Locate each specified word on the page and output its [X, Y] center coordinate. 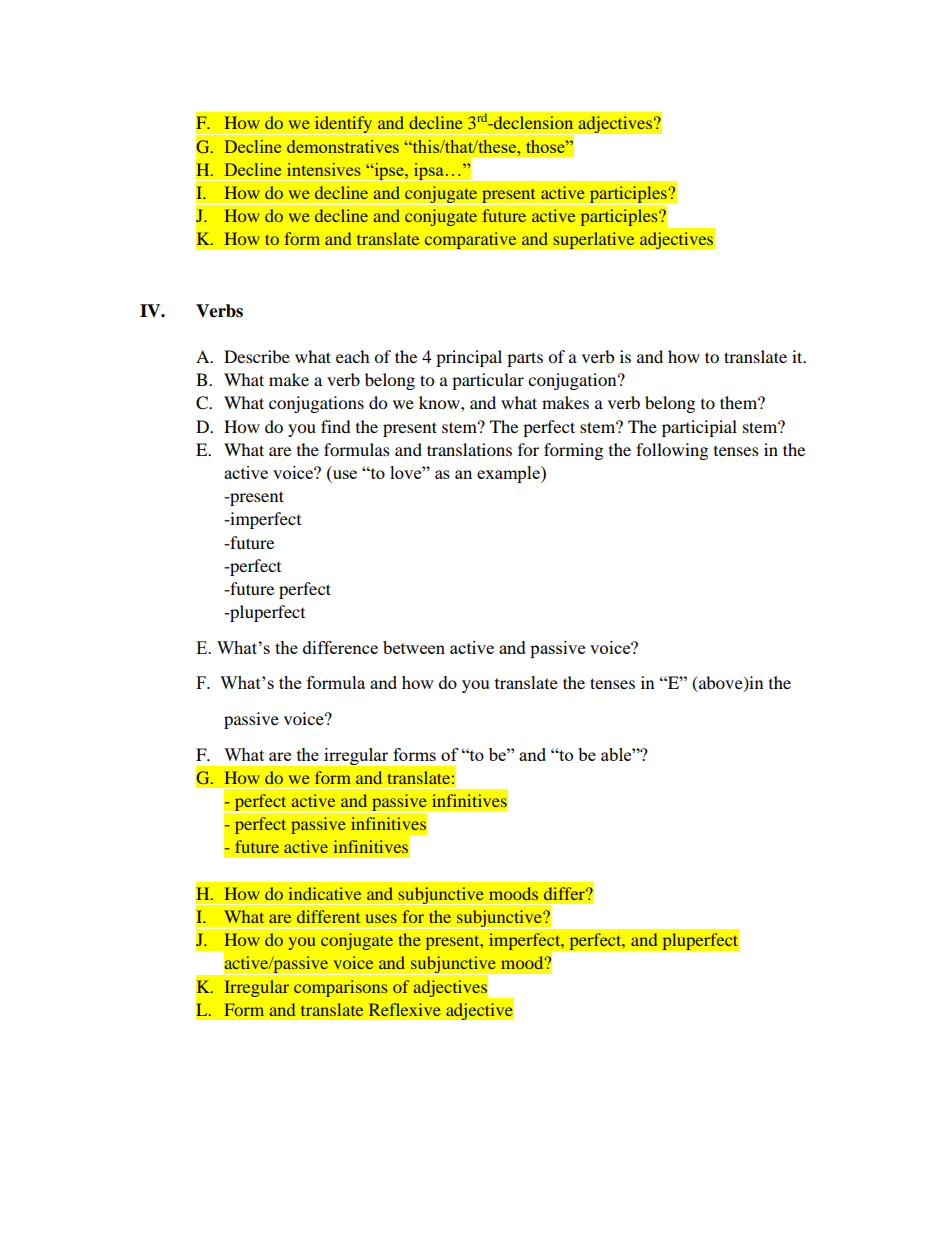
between [414, 647]
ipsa [429, 172]
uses [381, 918]
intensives [324, 169]
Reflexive [405, 1009]
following [672, 451]
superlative [594, 241]
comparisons [341, 989]
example [509, 474]
